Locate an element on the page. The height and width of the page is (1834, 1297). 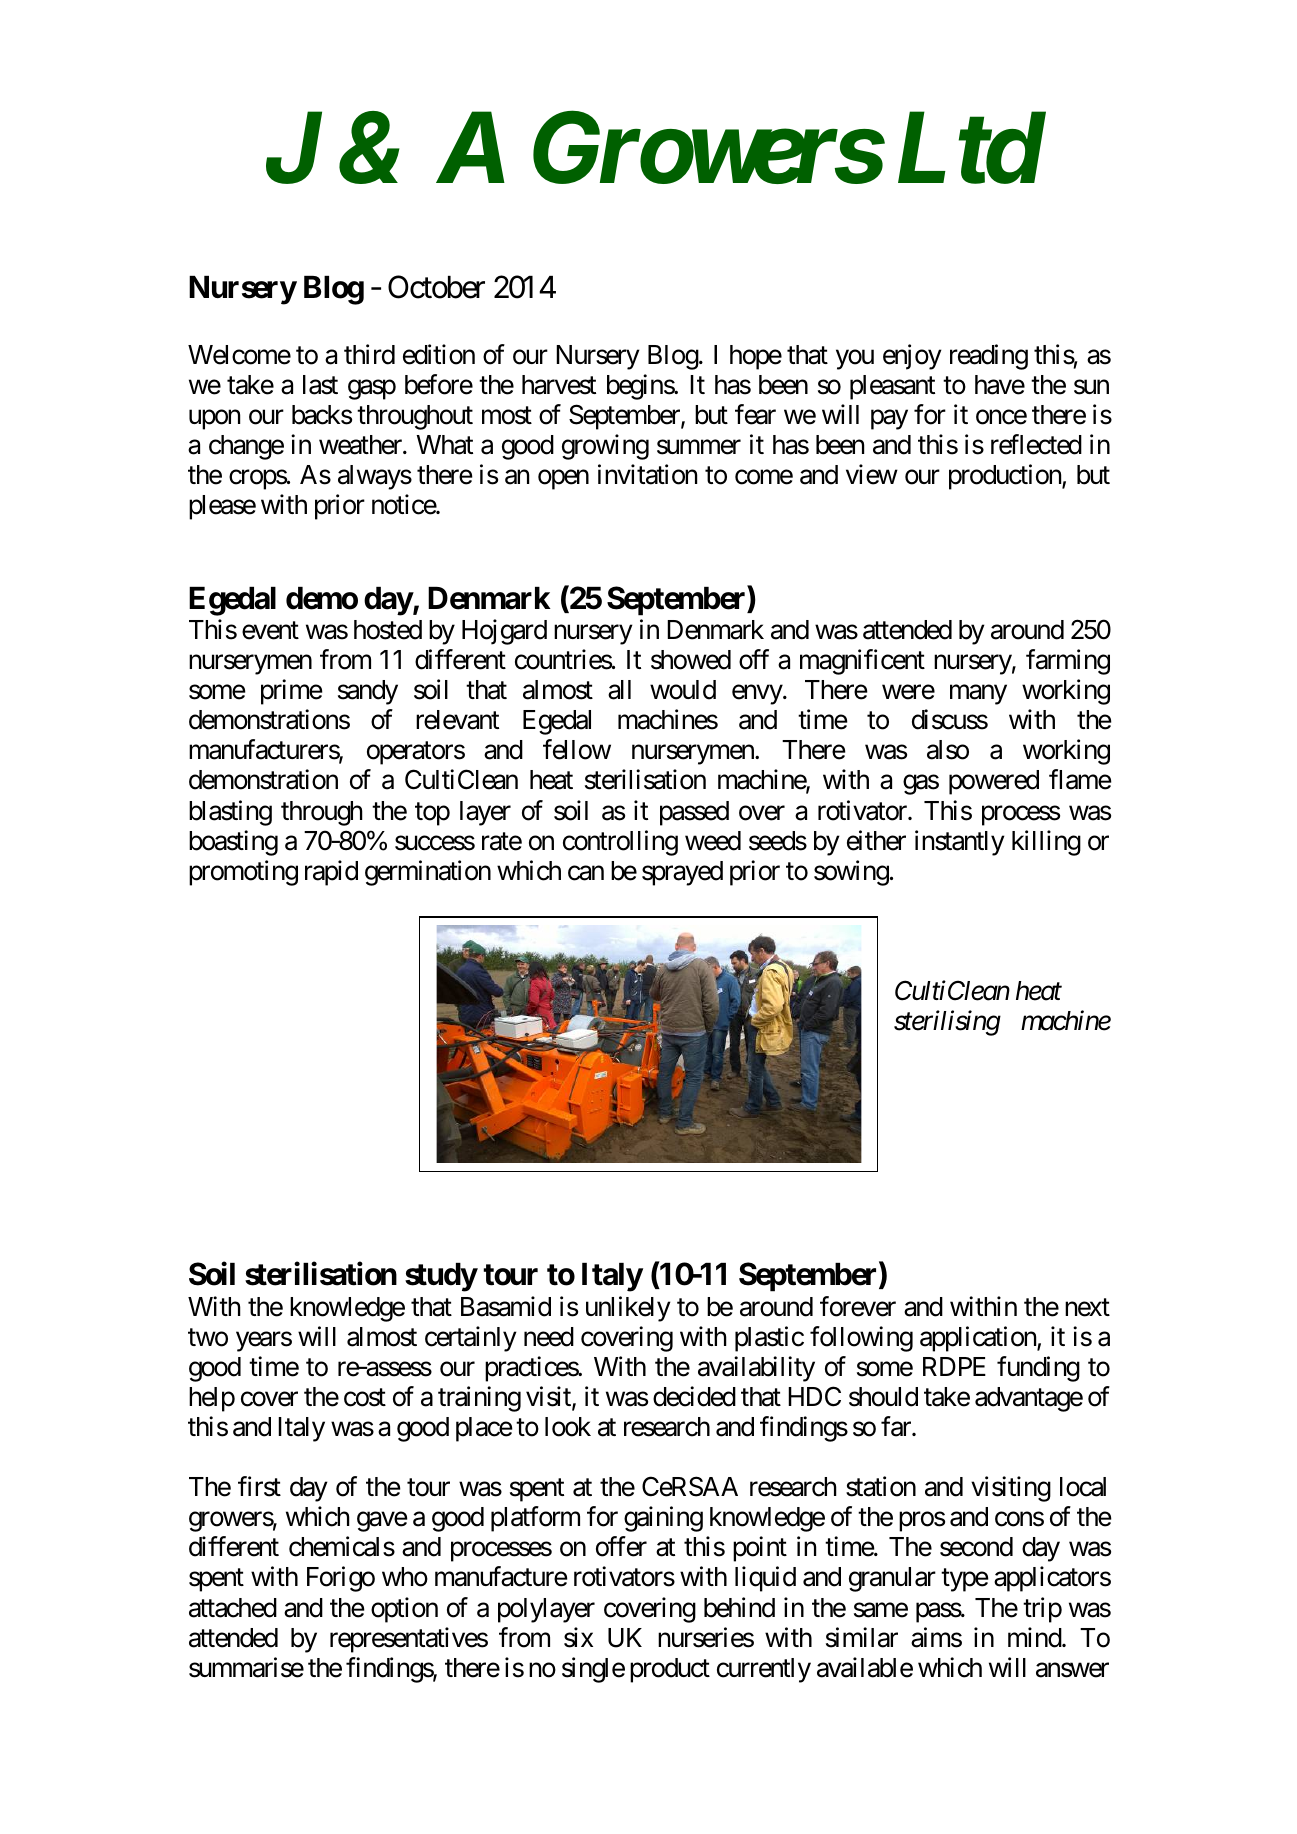
next is located at coordinates (1087, 1308).
